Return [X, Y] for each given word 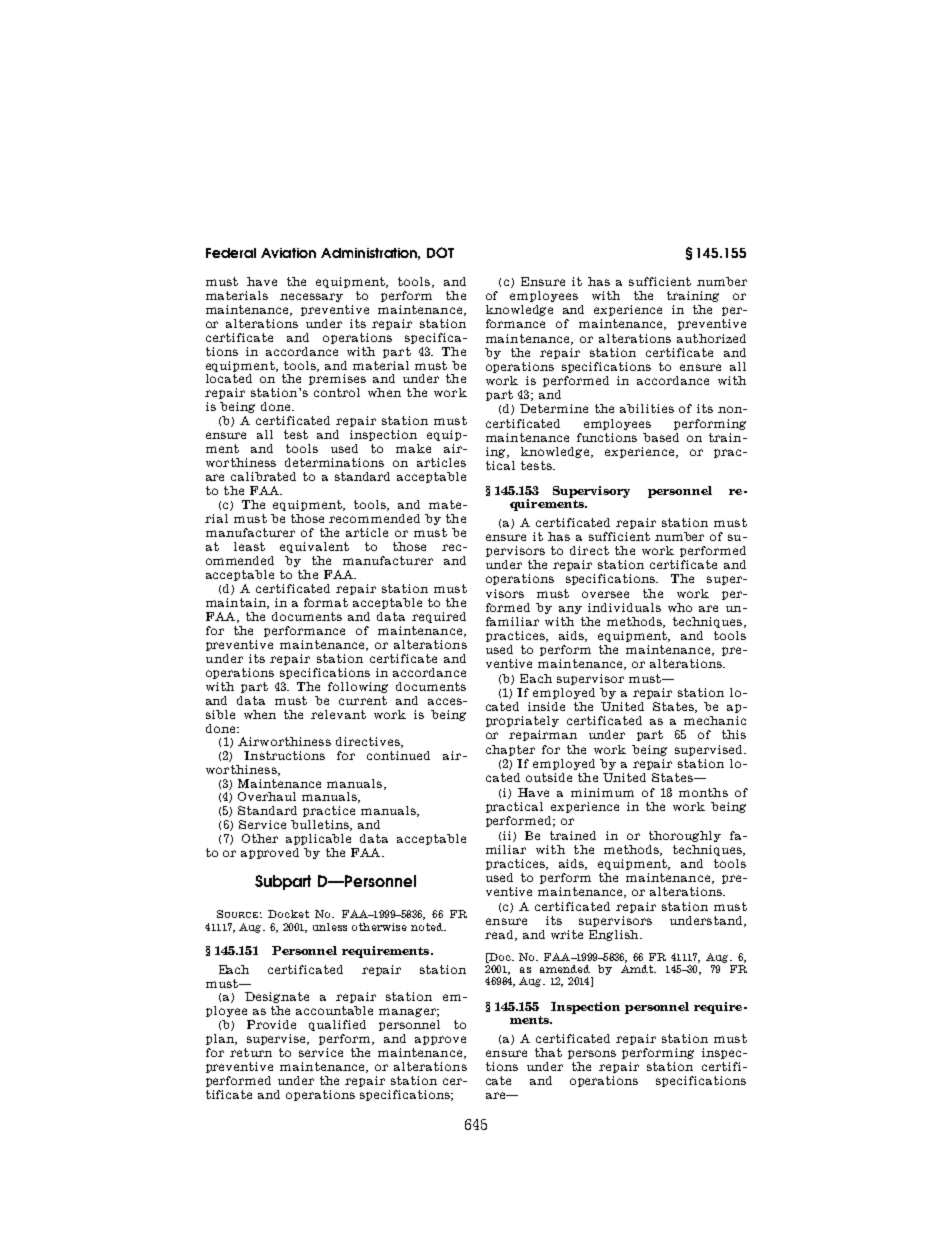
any [570, 610]
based [661, 437]
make [413, 448]
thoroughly [685, 836]
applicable [318, 839]
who [680, 607]
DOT [440, 252]
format [326, 602]
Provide [271, 1024]
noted [428, 927]
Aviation [288, 253]
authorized [711, 338]
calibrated [263, 476]
